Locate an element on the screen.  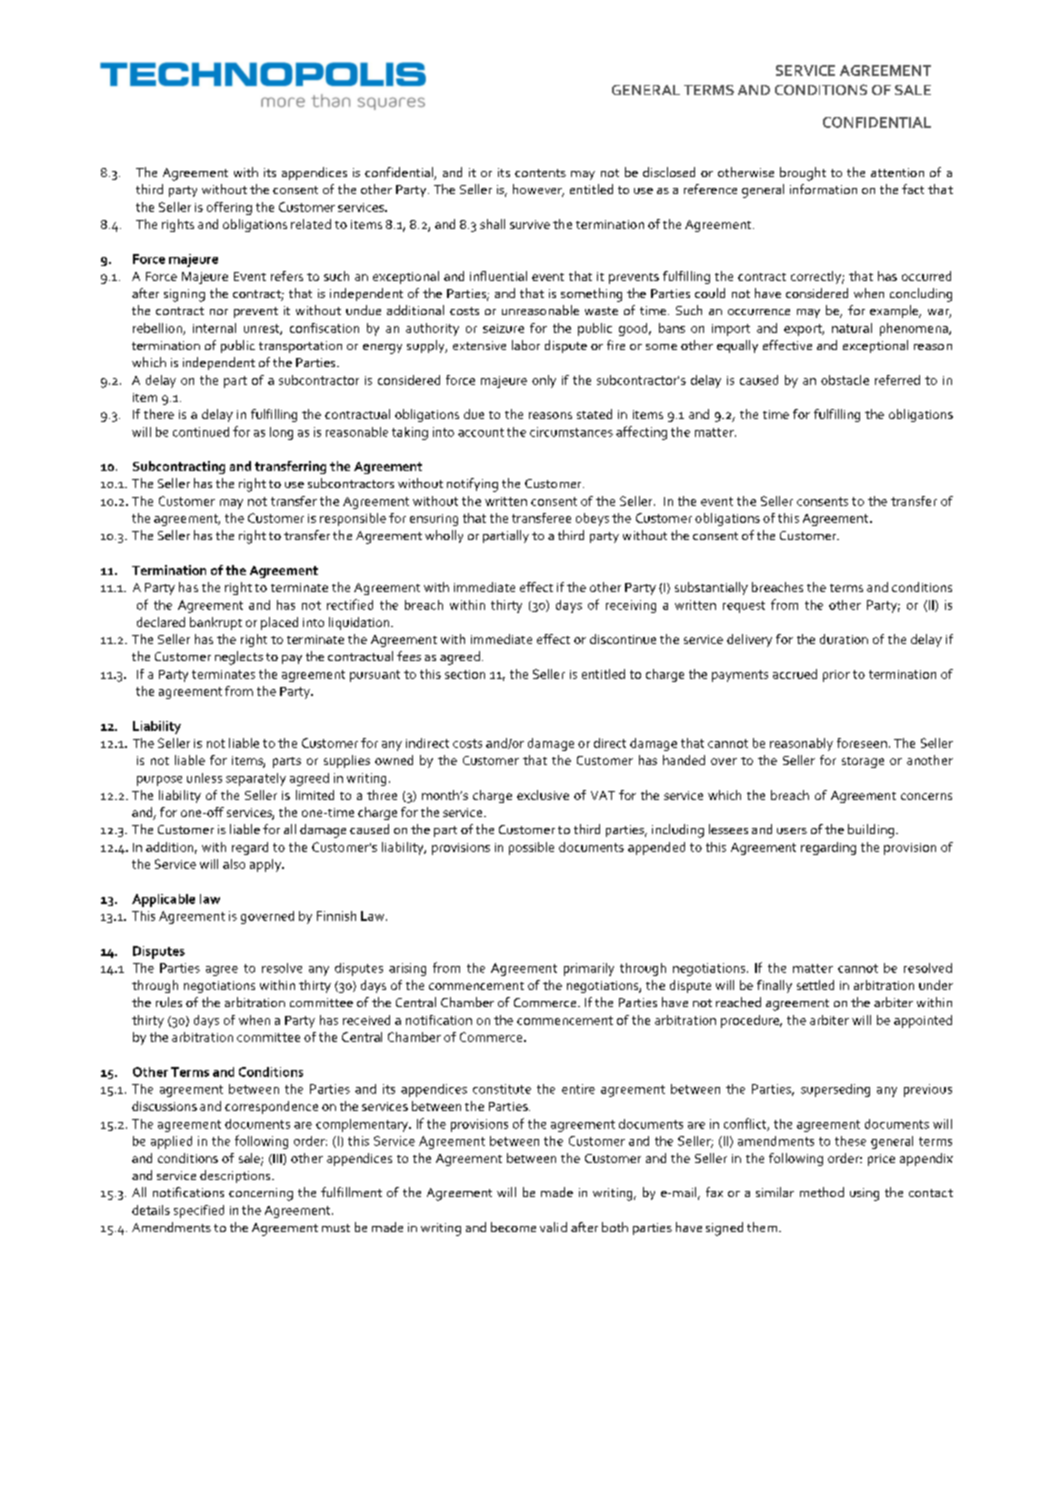
offering is located at coordinates (229, 208).
